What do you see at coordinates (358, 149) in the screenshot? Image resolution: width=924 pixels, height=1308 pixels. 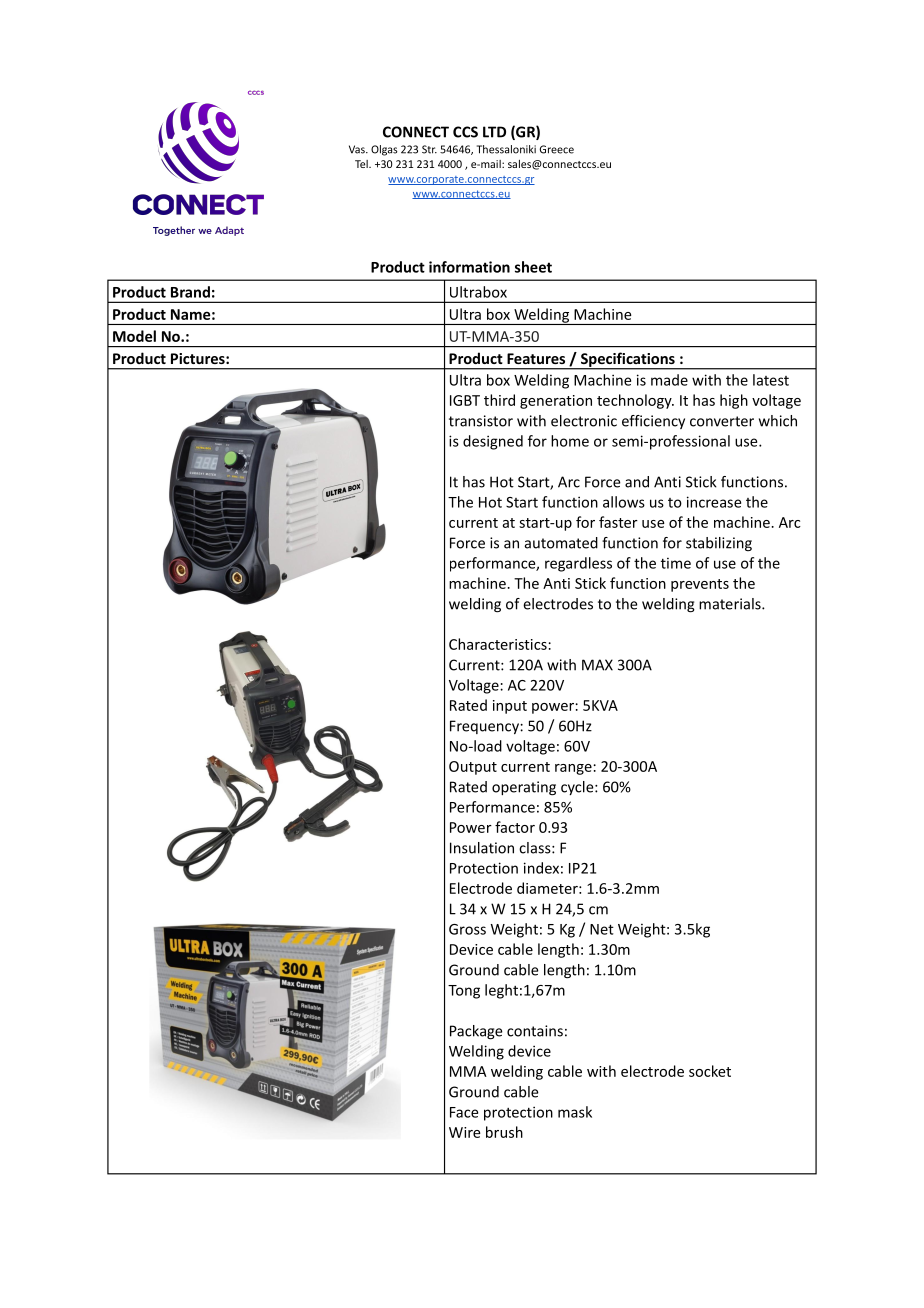 I see `Vas` at bounding box center [358, 149].
